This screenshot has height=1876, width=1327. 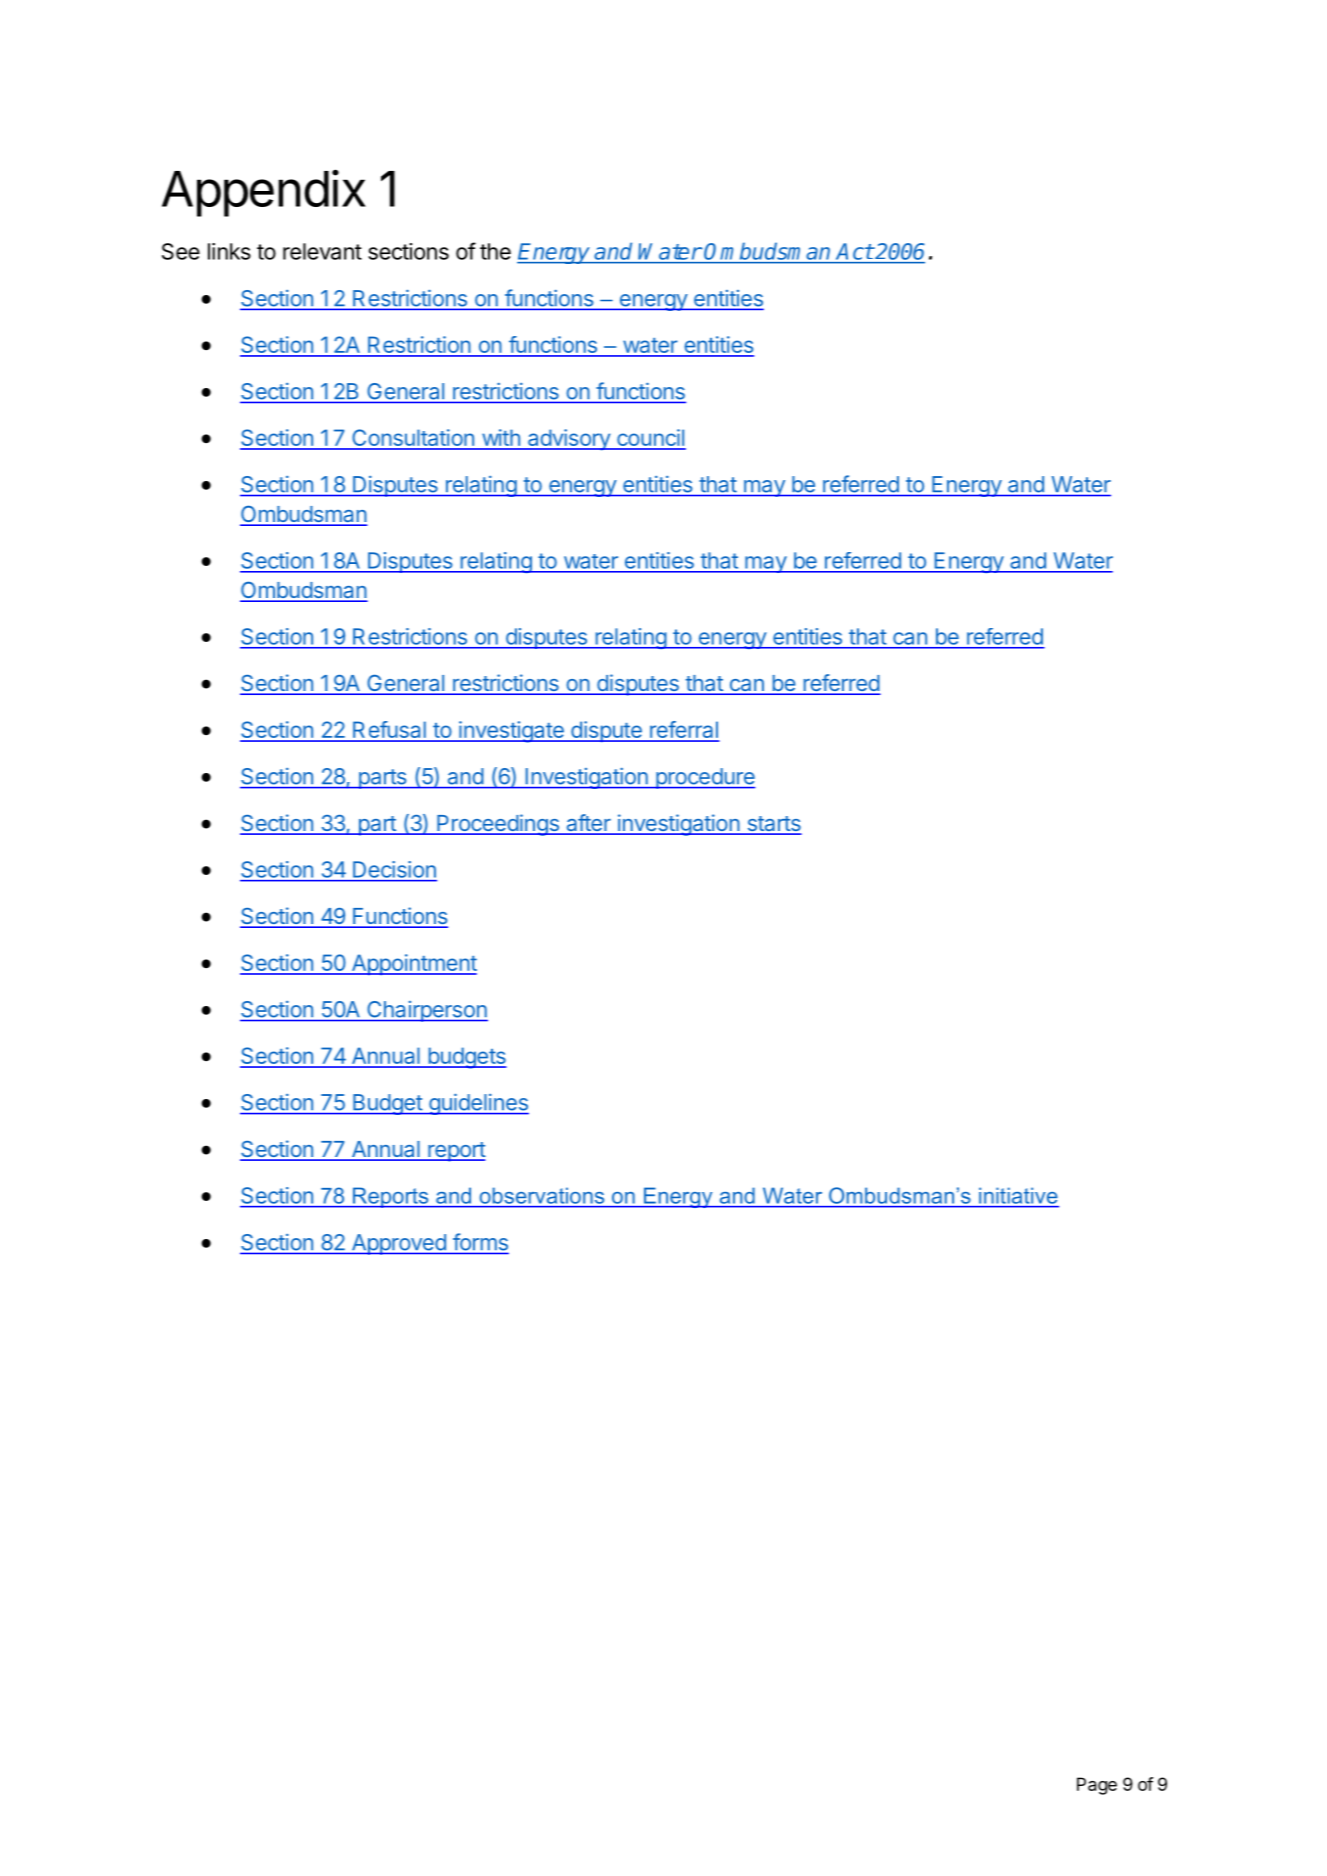 What do you see at coordinates (398, 1244) in the screenshot?
I see `Approved` at bounding box center [398, 1244].
